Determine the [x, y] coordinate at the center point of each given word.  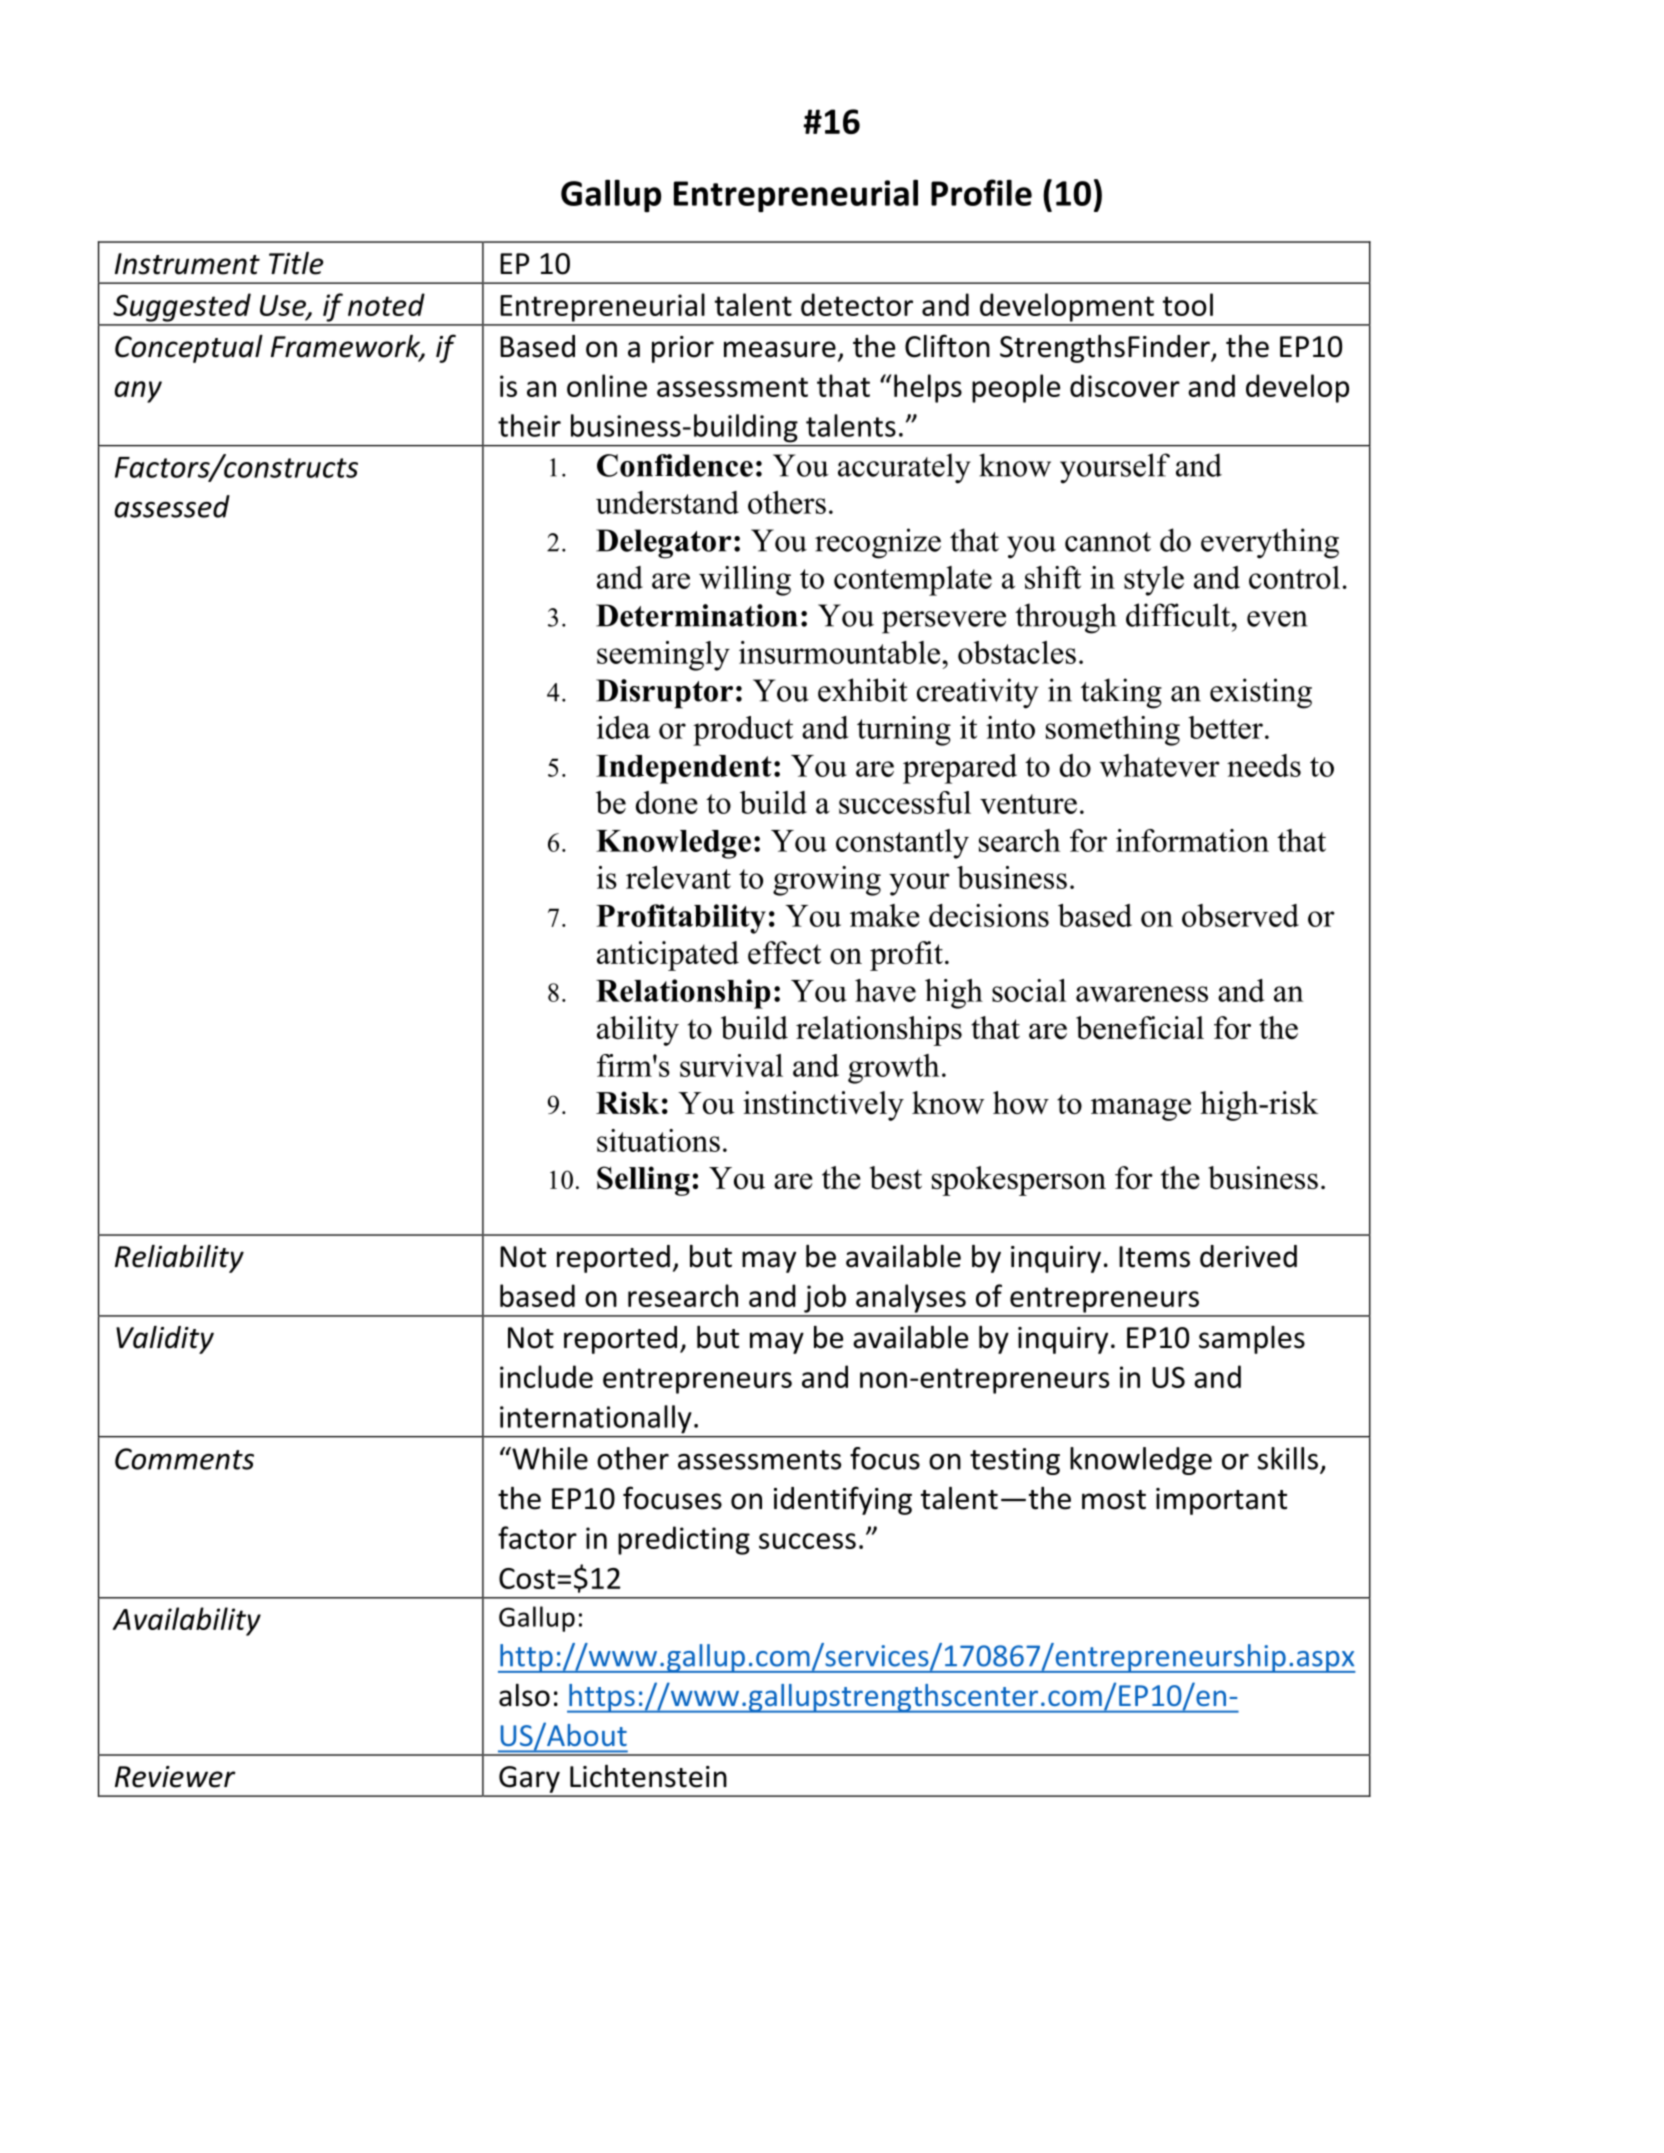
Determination [697, 615]
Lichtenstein [648, 1776]
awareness [1142, 994]
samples [1252, 1340]
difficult [1179, 615]
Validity [165, 1340]
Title [296, 263]
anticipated [668, 956]
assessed [172, 506]
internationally [595, 1419]
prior [683, 349]
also [524, 1695]
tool [1187, 304]
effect [784, 952]
